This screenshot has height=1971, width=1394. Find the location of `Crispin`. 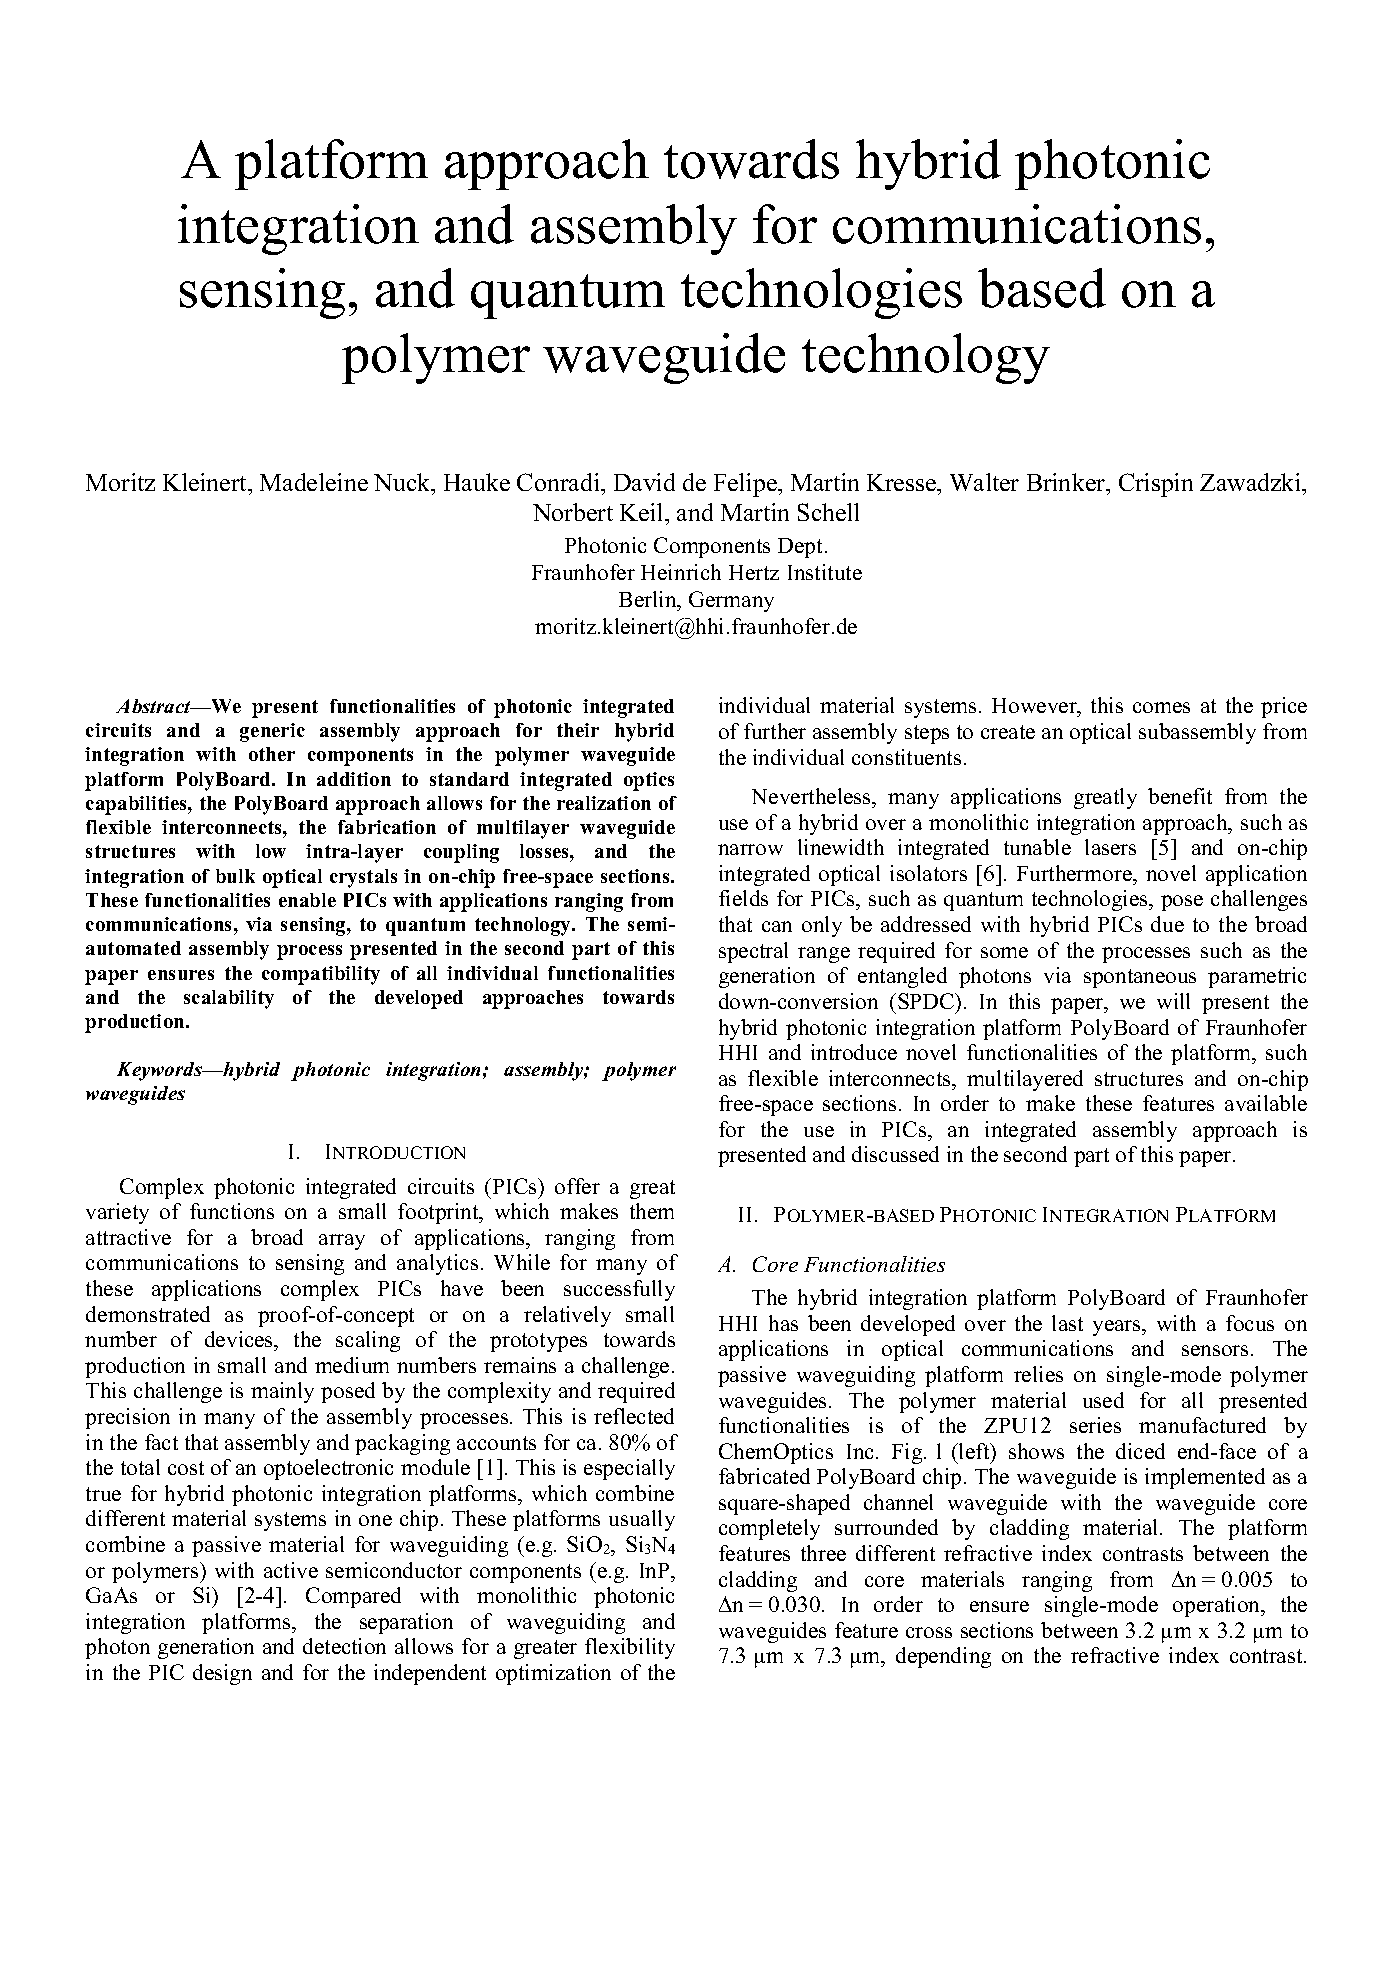

Crispin is located at coordinates (1156, 485).
